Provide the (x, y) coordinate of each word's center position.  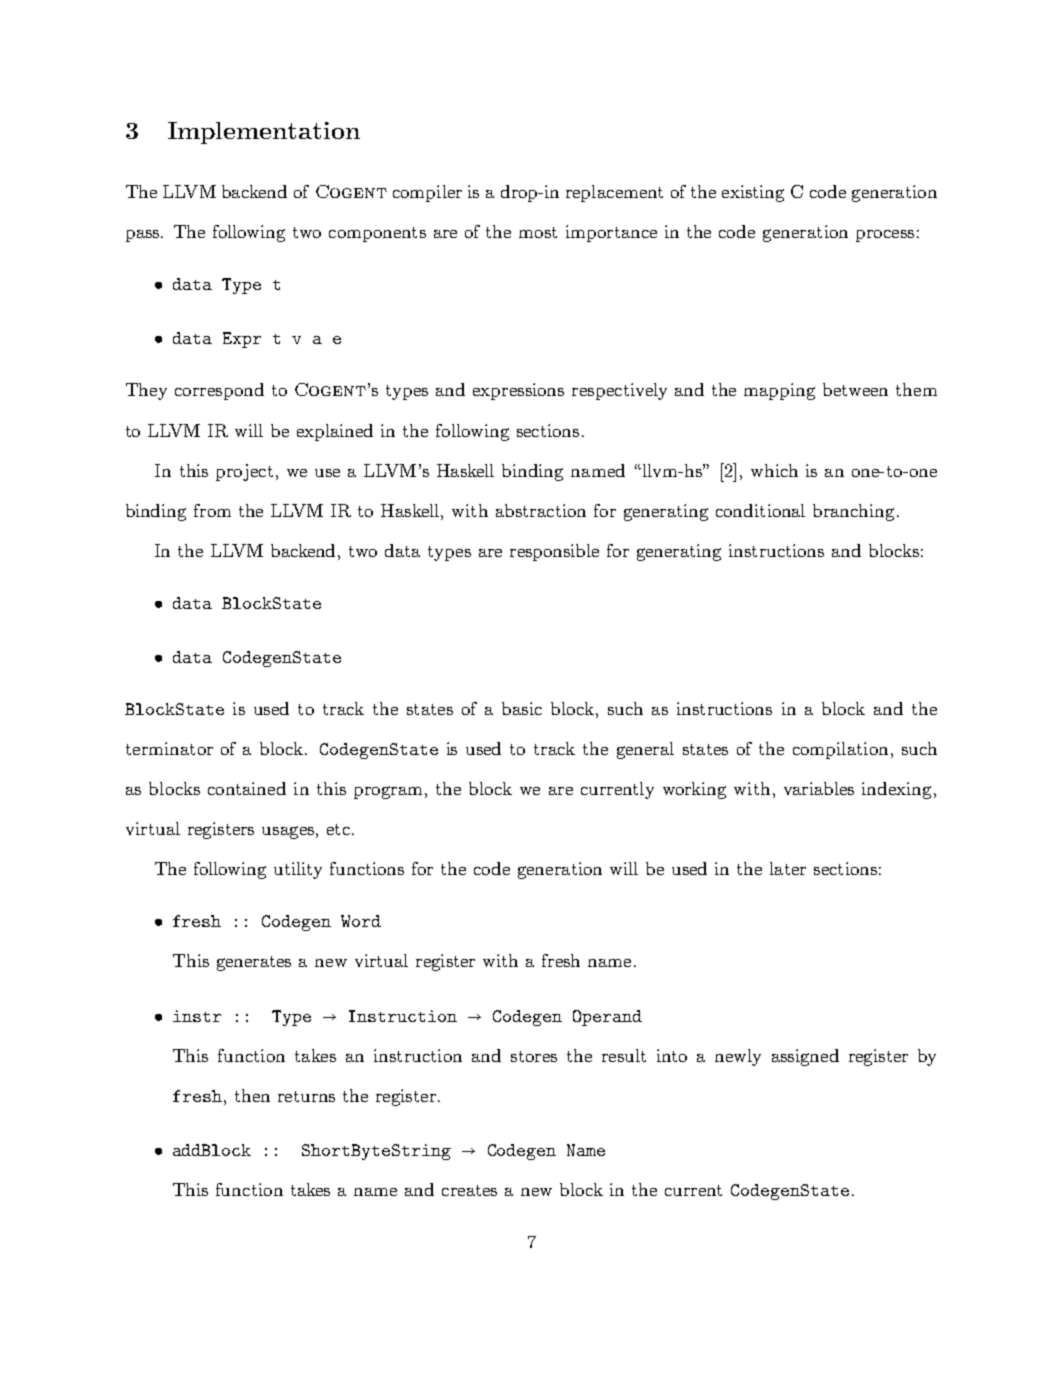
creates (469, 1190)
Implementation (264, 133)
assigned (805, 1057)
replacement (614, 193)
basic (522, 708)
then (252, 1095)
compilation (840, 750)
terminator (169, 748)
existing (753, 193)
